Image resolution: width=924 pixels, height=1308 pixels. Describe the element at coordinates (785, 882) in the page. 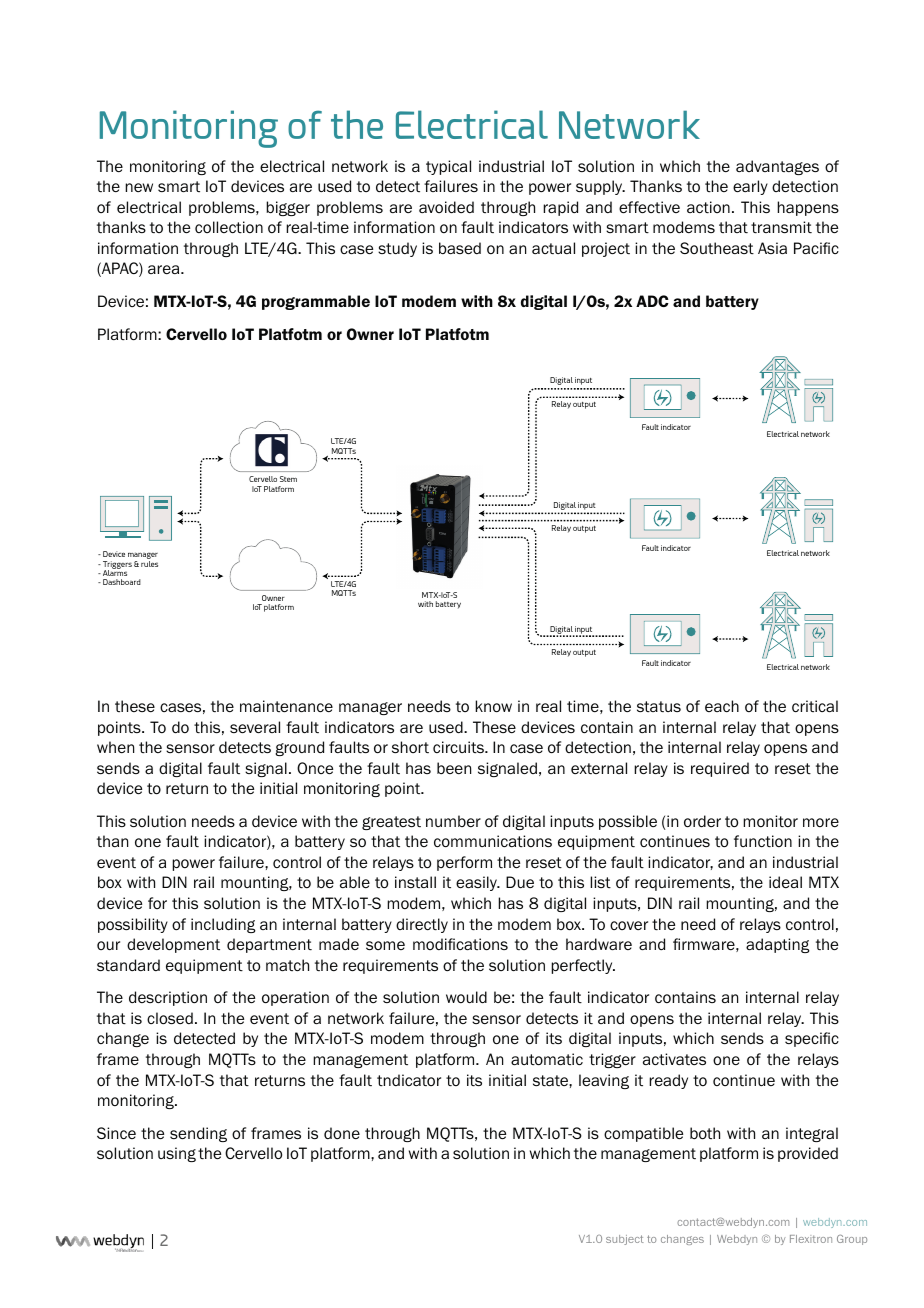

I see `ideal` at that location.
